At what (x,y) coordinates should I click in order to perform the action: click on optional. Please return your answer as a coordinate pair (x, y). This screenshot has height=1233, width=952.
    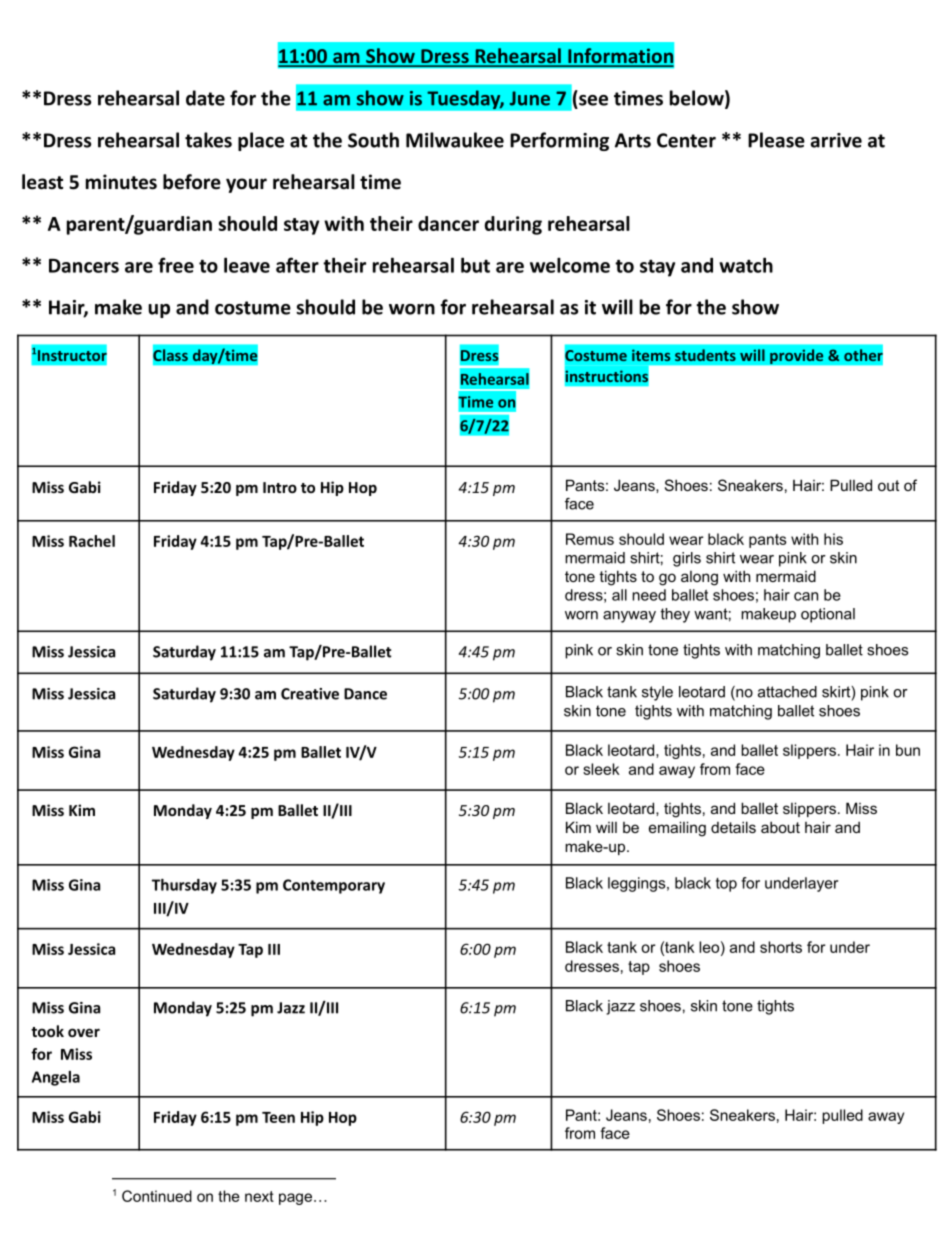
    Looking at the image, I should click on (828, 615).
